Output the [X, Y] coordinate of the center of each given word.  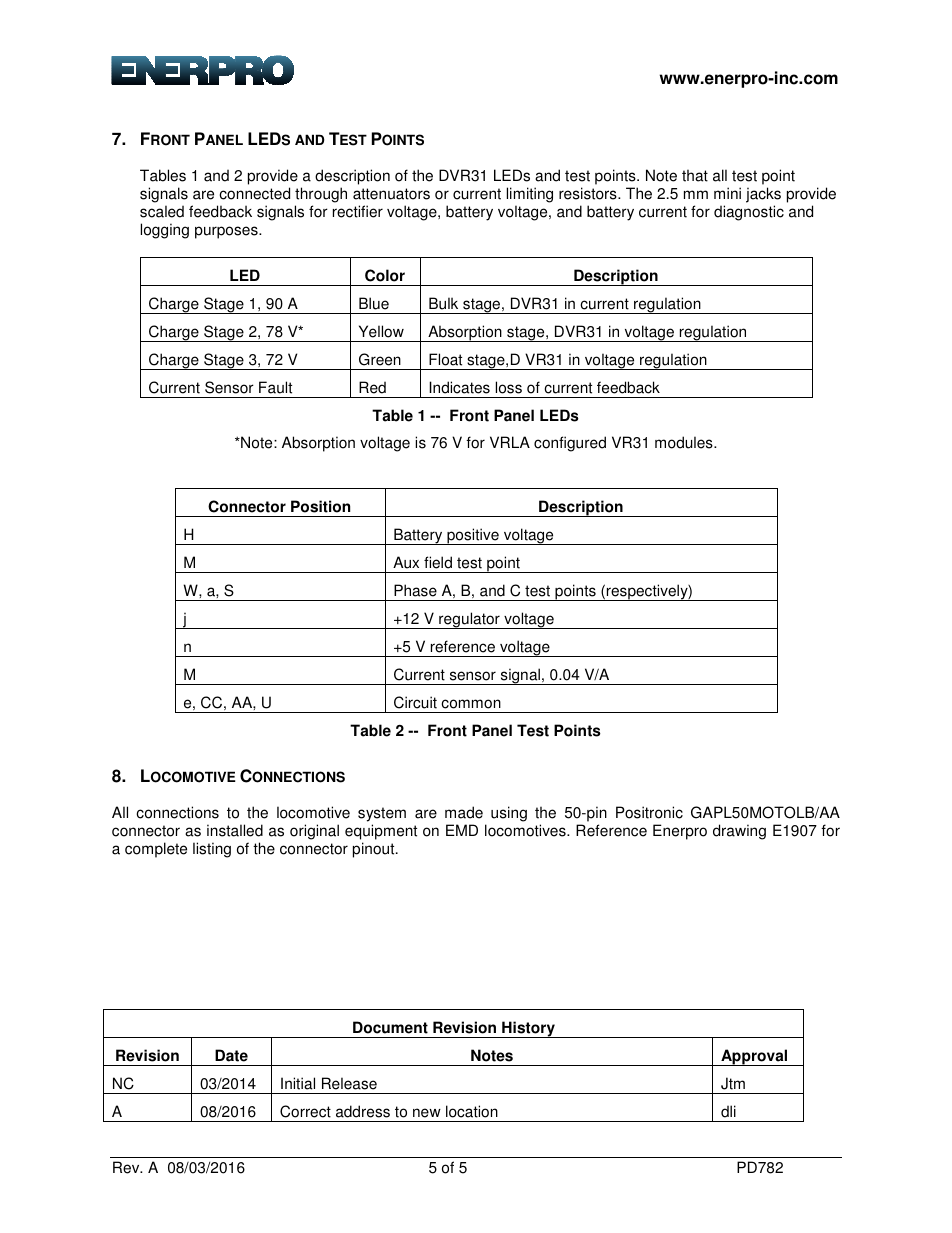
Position [320, 506]
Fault [275, 387]
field [438, 562]
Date [231, 1055]
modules [685, 442]
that [695, 175]
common [471, 704]
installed [235, 830]
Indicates [459, 387]
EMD [462, 830]
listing [212, 850]
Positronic [649, 812]
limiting [530, 196]
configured [570, 444]
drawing [739, 832]
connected [254, 193]
